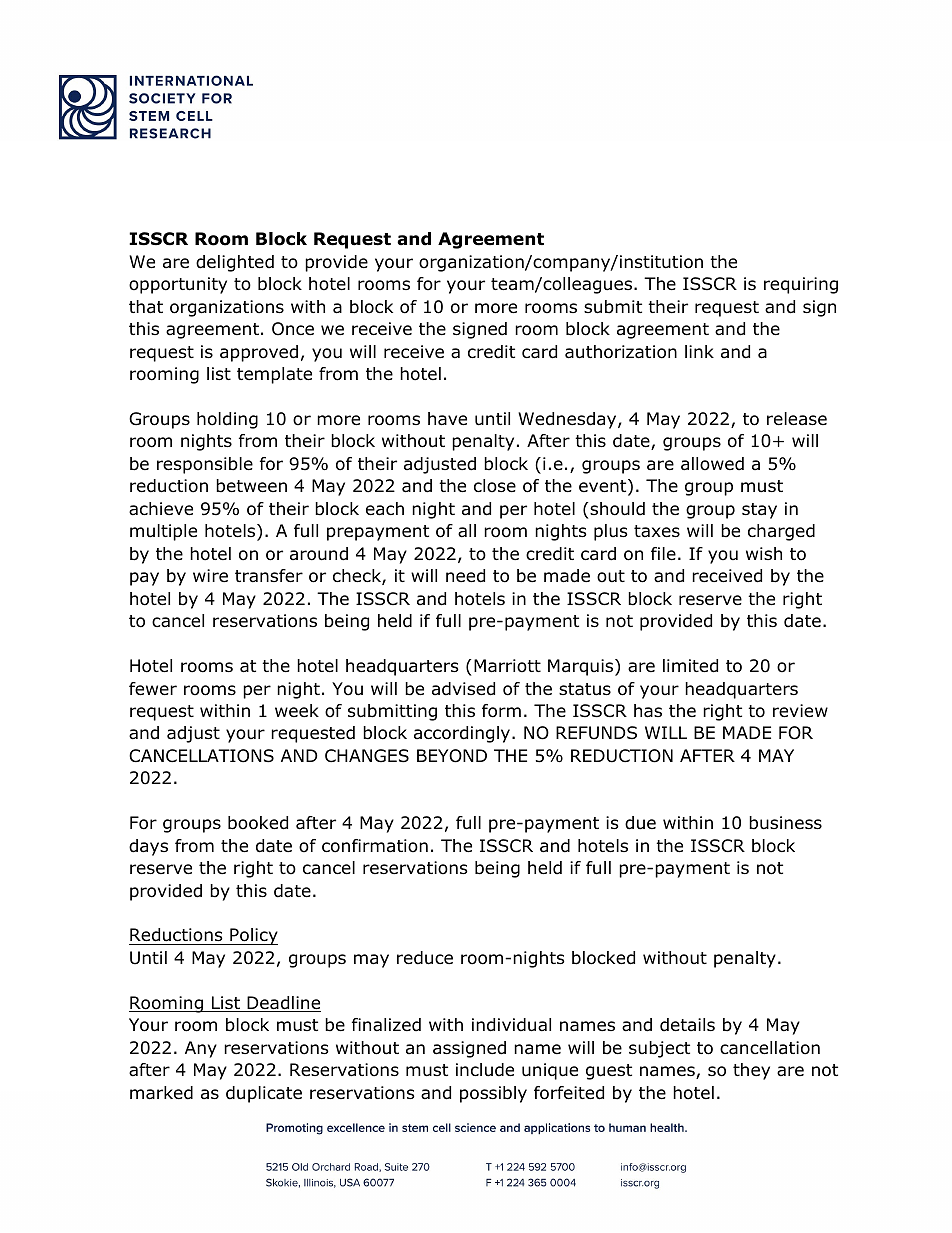 Image resolution: width=952 pixels, height=1233 pixels. Describe the element at coordinates (621, 352) in the screenshot. I see `authorization` at that location.
